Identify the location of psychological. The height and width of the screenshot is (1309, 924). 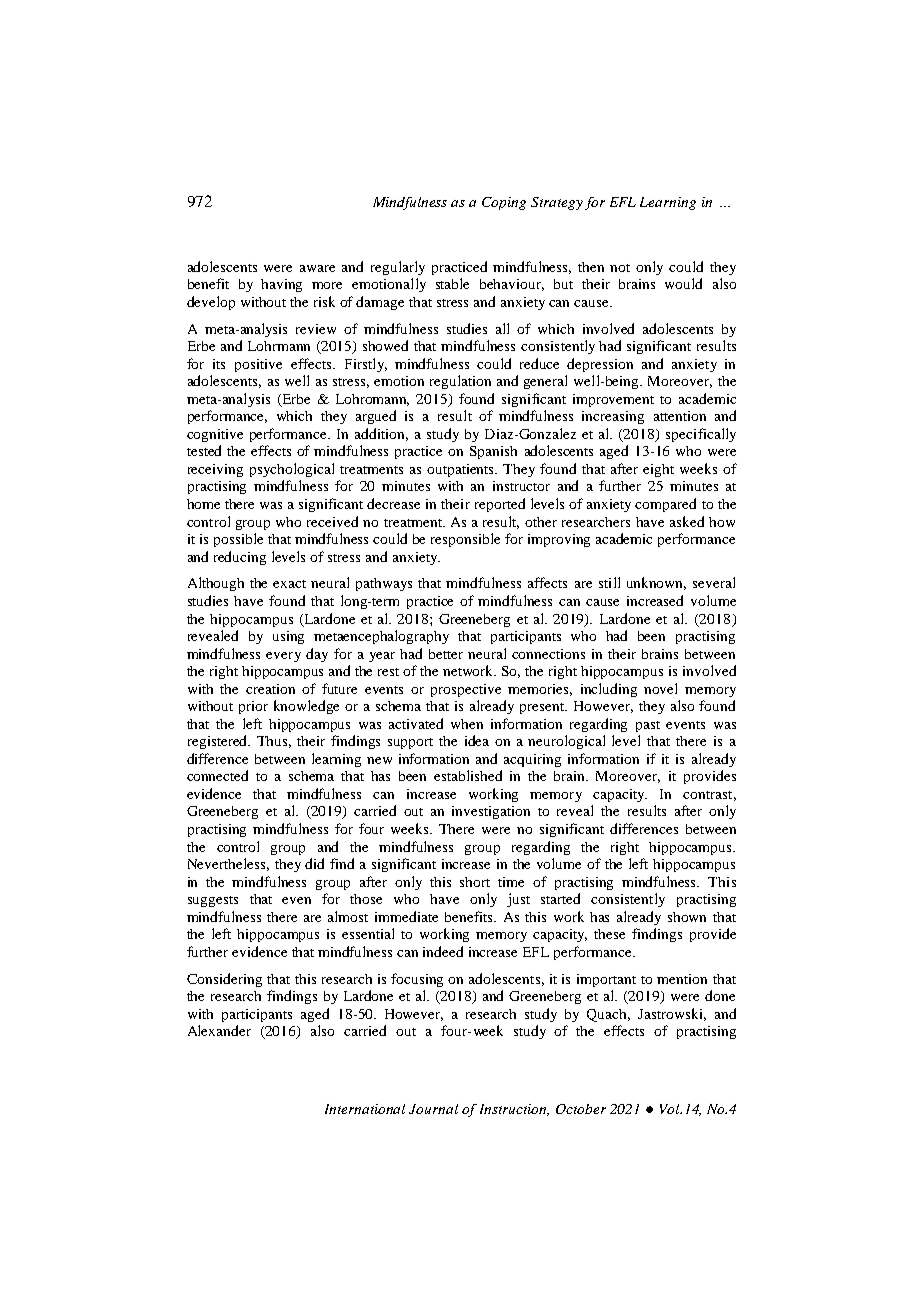
(292, 470).
